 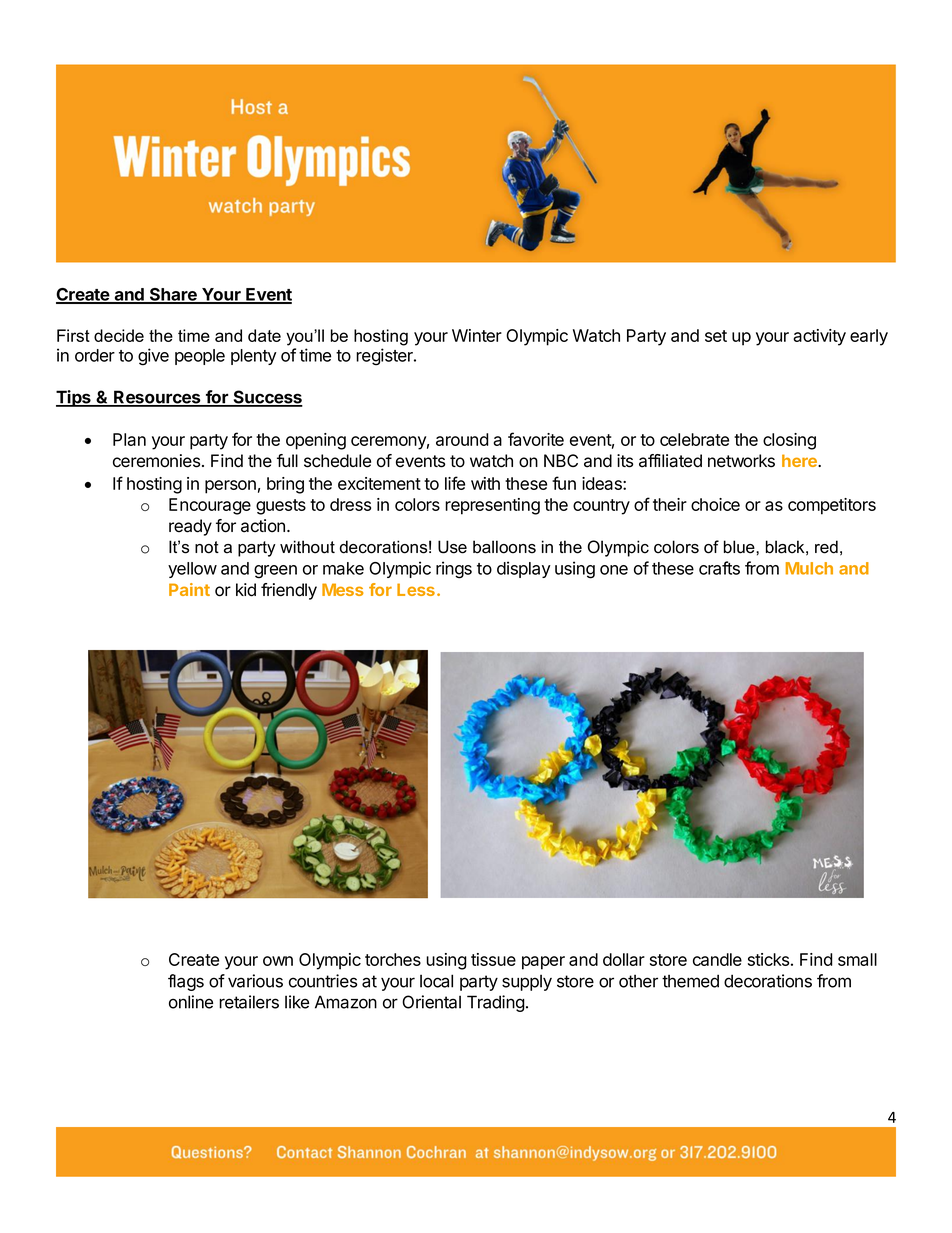 What do you see at coordinates (189, 589) in the document?
I see `Paint` at bounding box center [189, 589].
